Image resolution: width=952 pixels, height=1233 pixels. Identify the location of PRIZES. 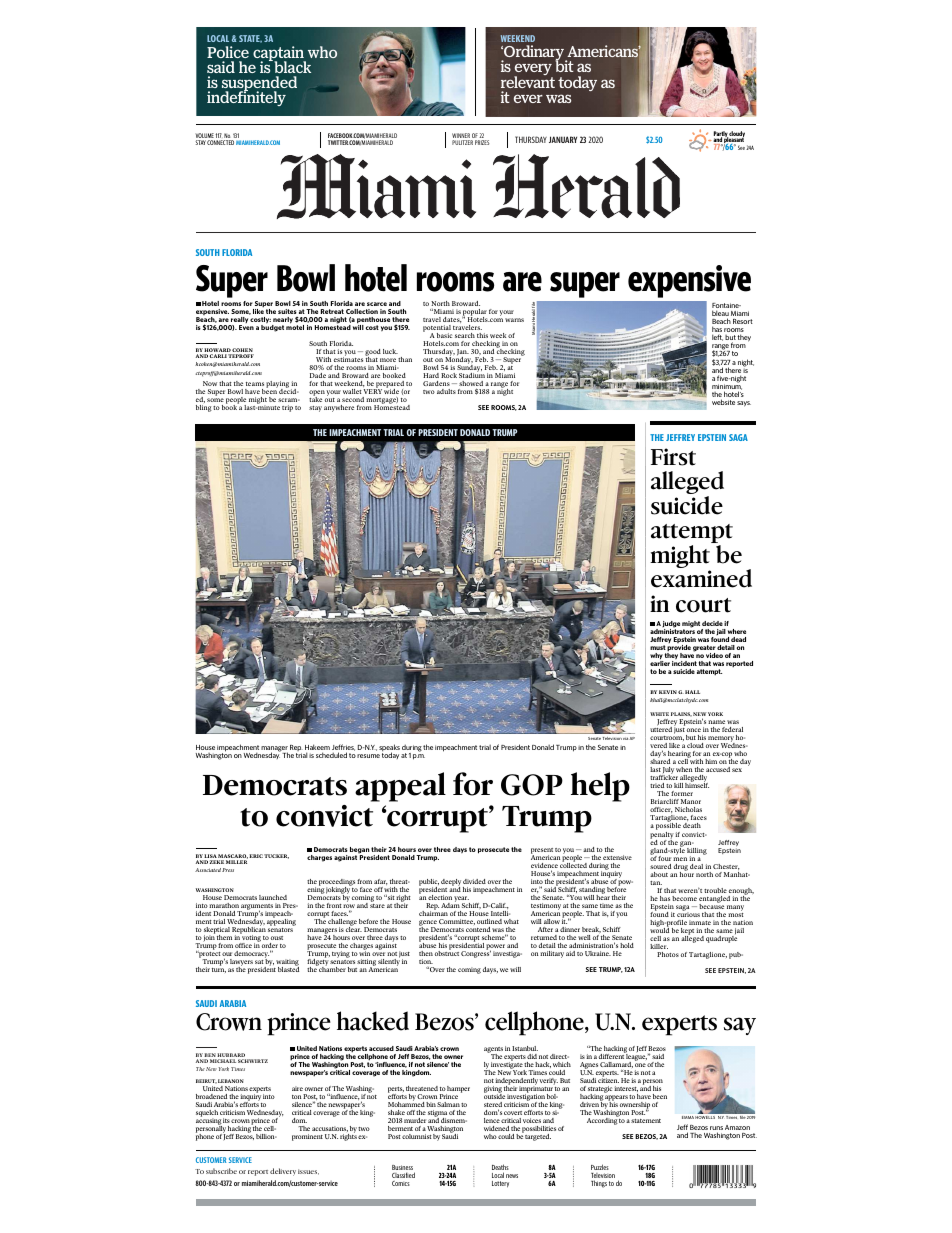
(482, 142).
